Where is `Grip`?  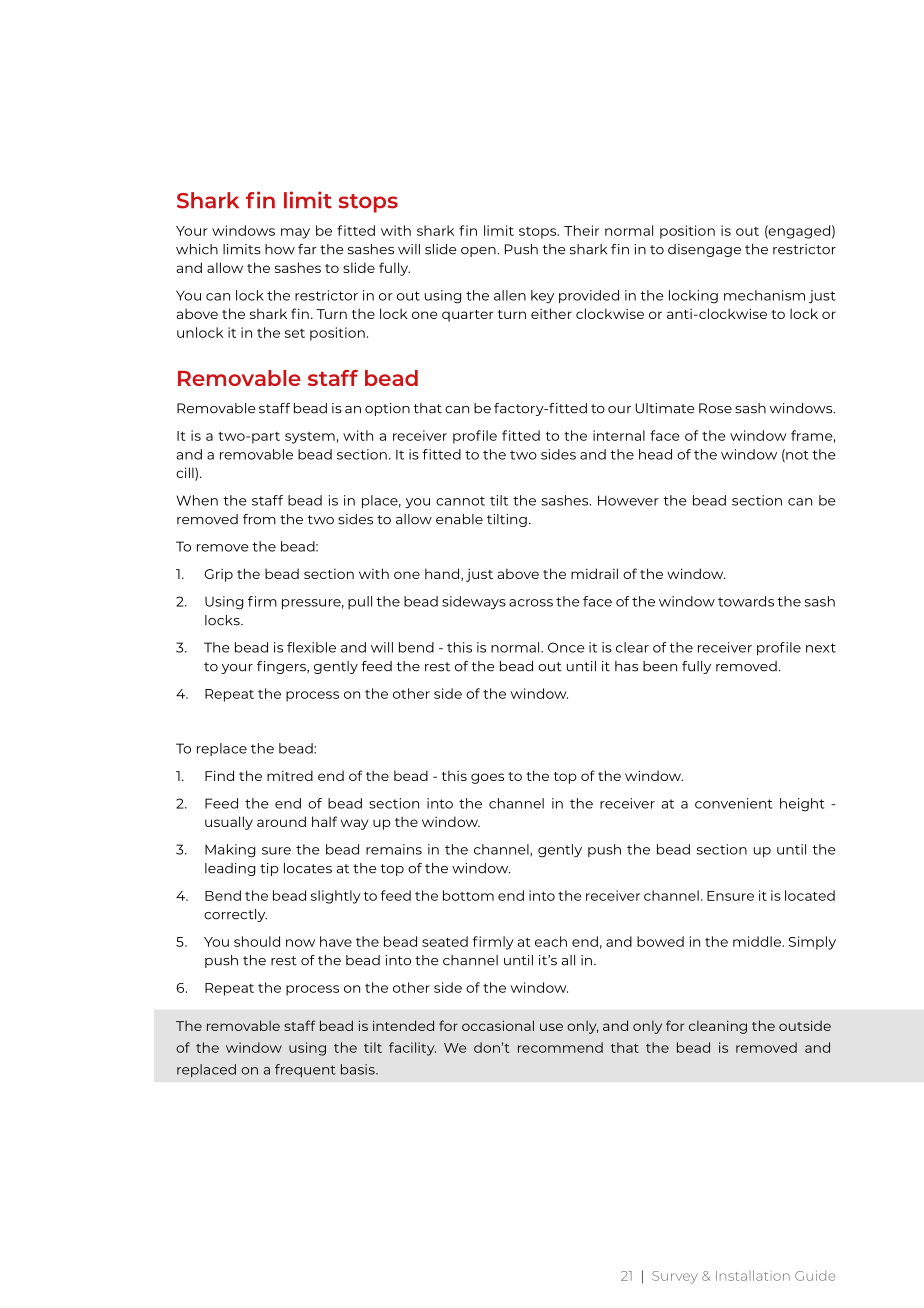
Grip is located at coordinates (218, 575).
